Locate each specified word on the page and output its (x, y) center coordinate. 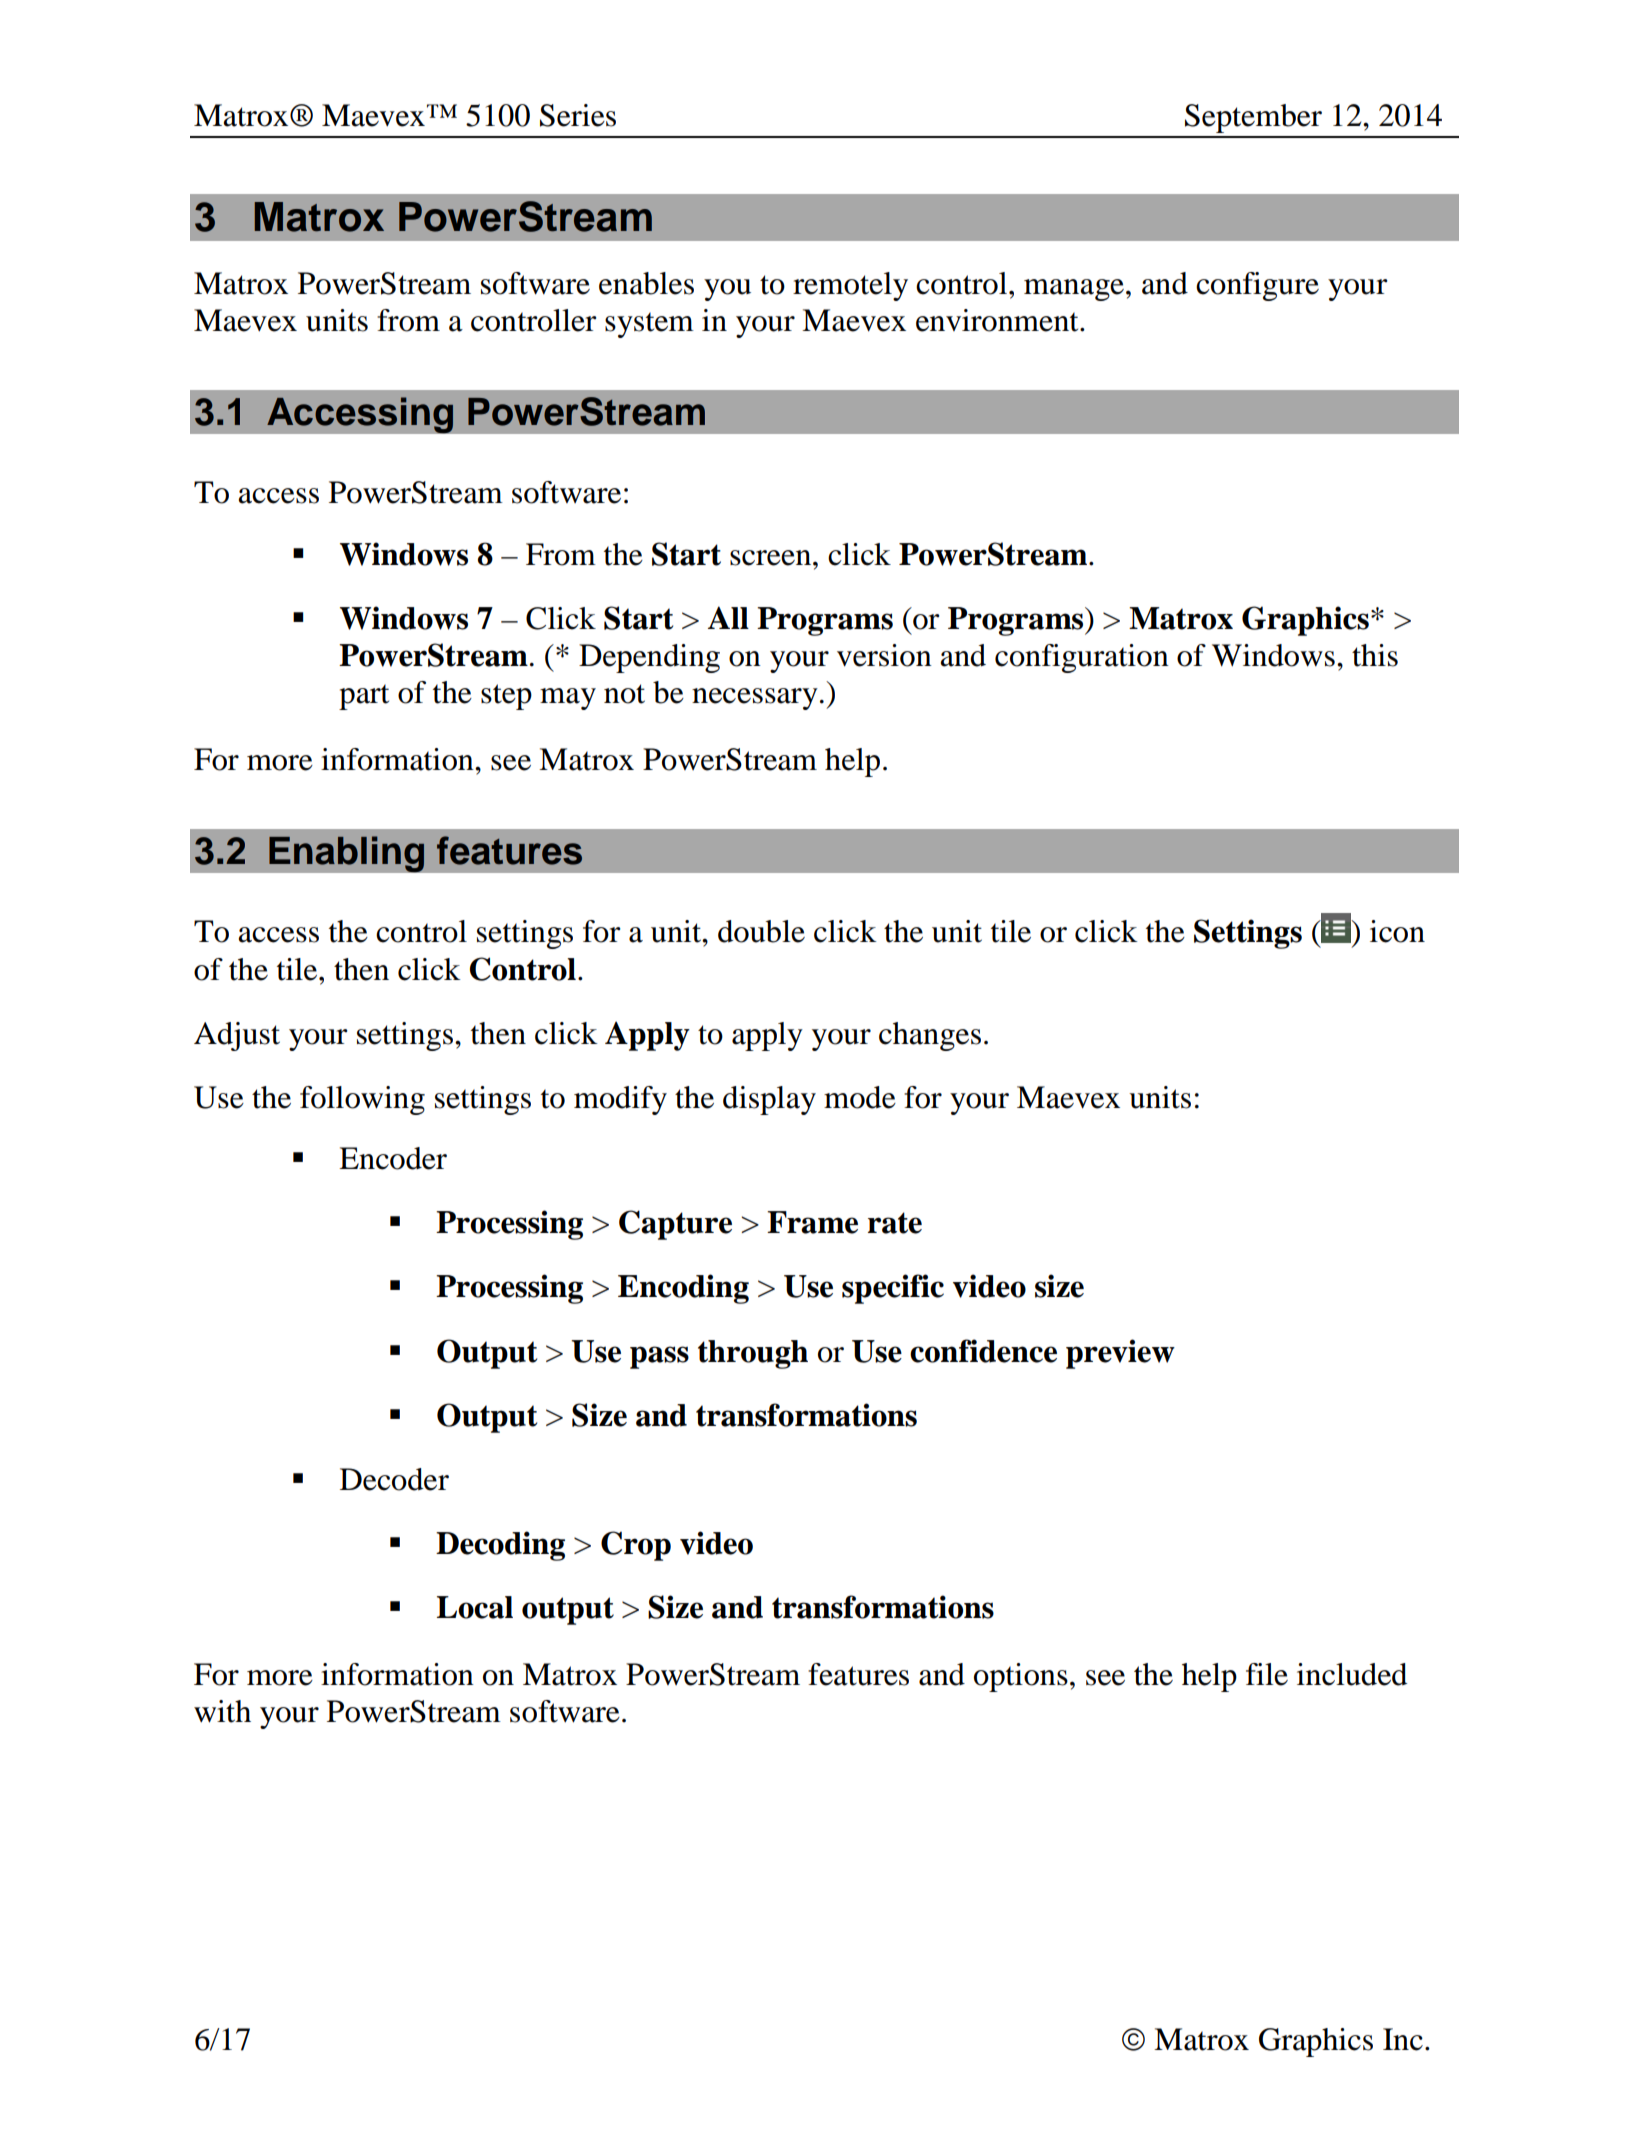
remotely (850, 286)
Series (578, 115)
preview (1120, 1354)
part (364, 697)
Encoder (393, 1158)
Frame (812, 1222)
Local (475, 1607)
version (884, 655)
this (1375, 655)
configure (1257, 286)
